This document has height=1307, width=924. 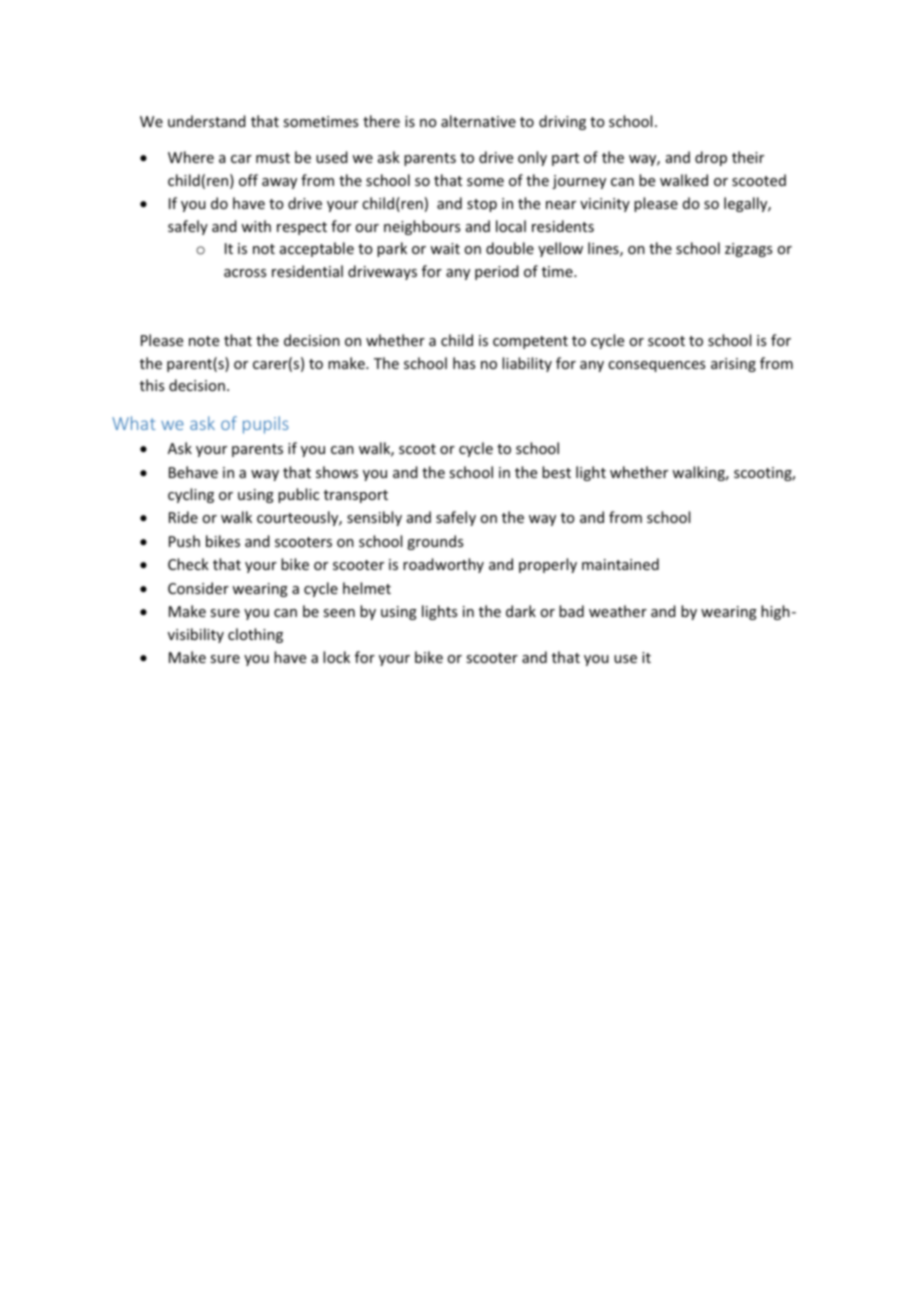 I want to click on dark, so click(x=521, y=611).
